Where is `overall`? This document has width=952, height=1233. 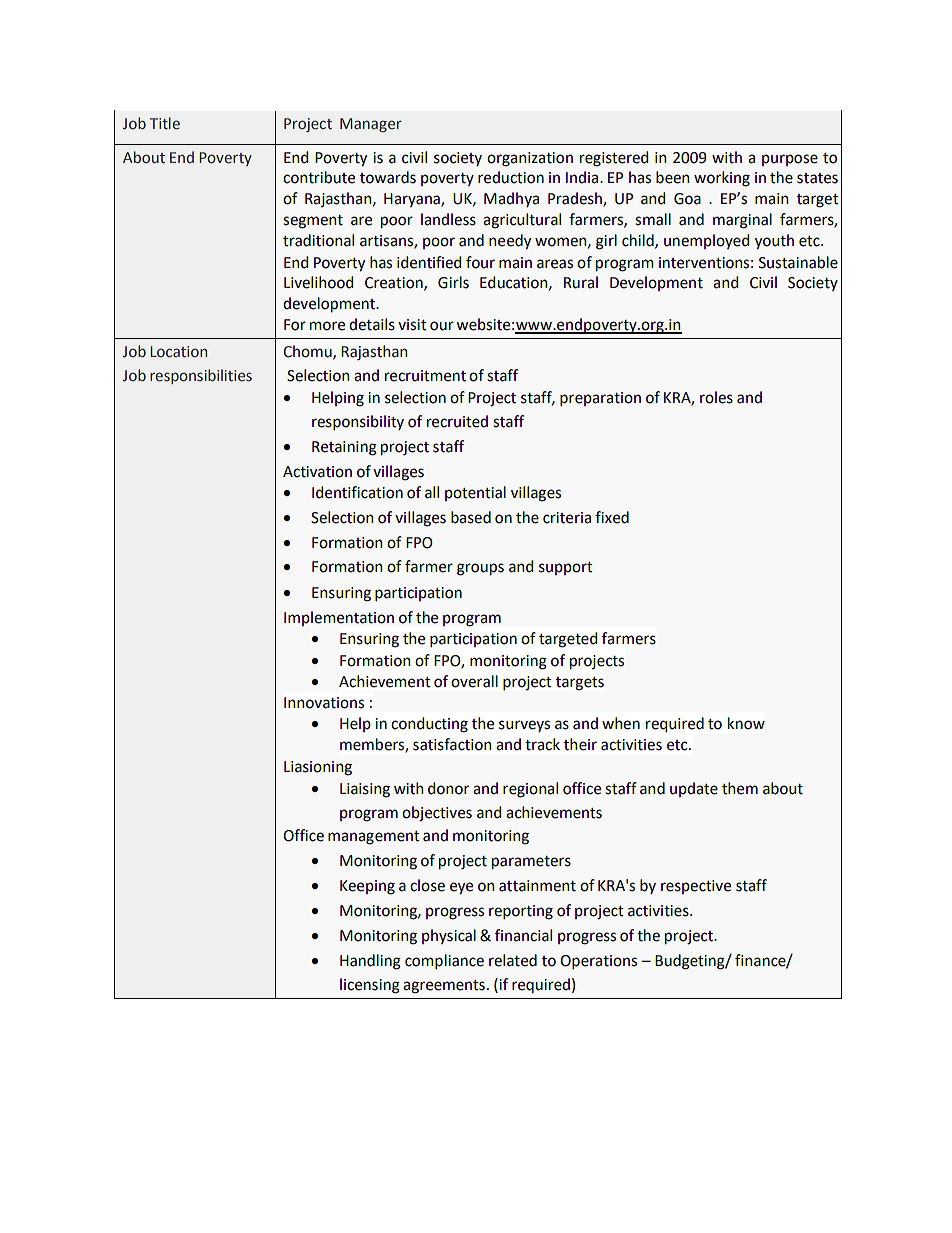
overall is located at coordinates (474, 681).
